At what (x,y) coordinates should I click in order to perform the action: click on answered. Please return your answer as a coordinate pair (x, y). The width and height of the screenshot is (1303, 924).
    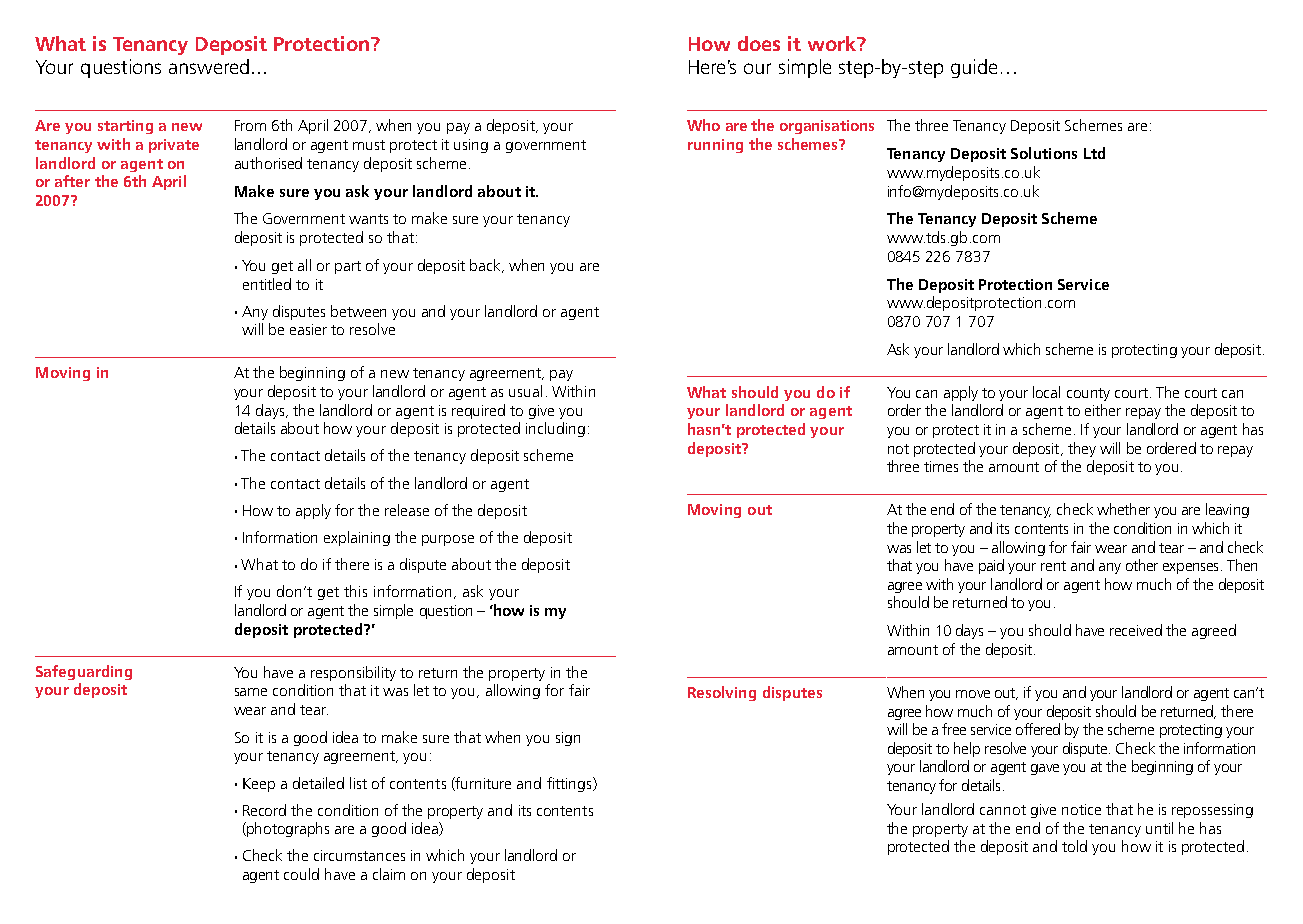
    Looking at the image, I should click on (209, 66).
